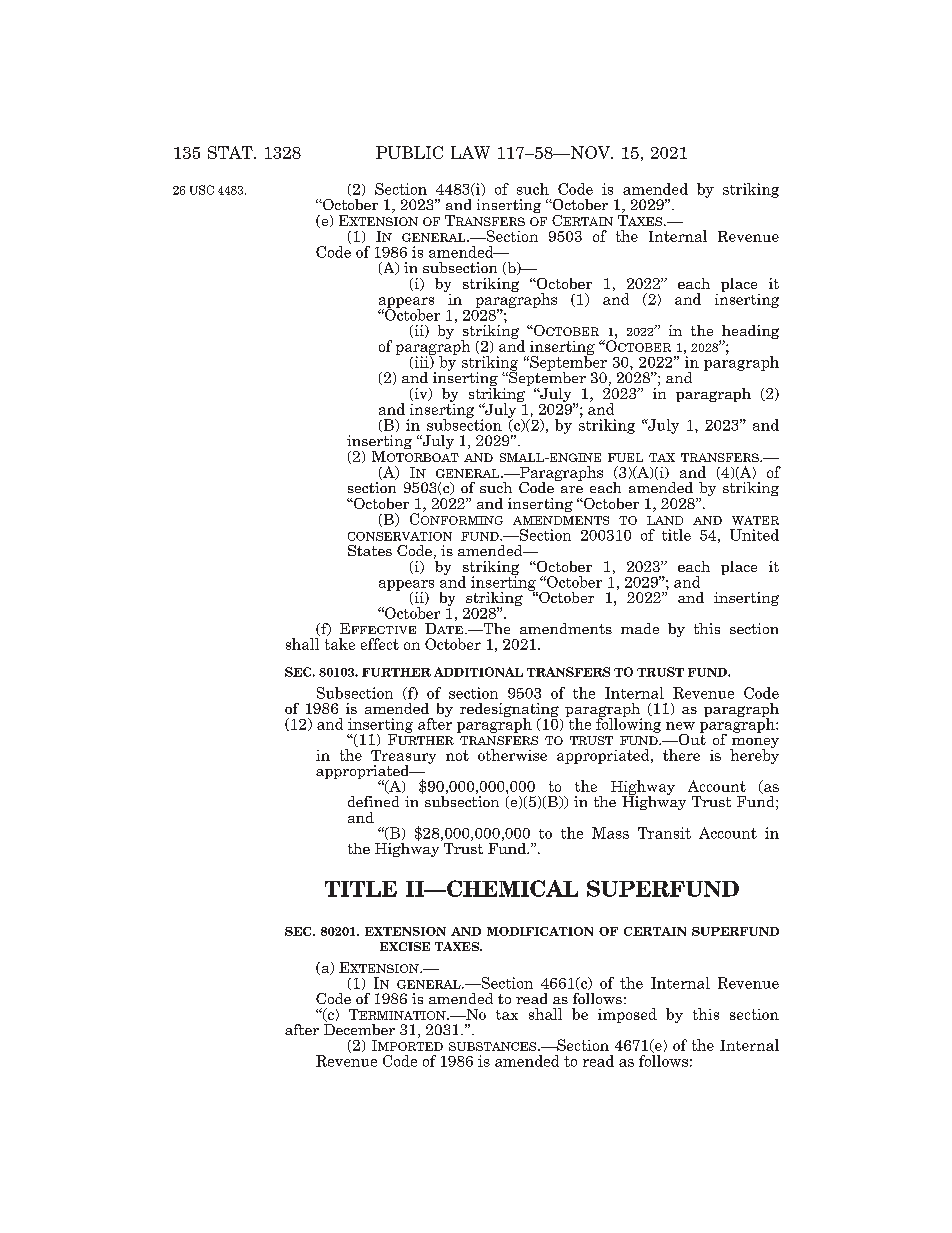 The width and height of the page is (952, 1233). Describe the element at coordinates (405, 946) in the page. I see `EXCISE` at that location.
